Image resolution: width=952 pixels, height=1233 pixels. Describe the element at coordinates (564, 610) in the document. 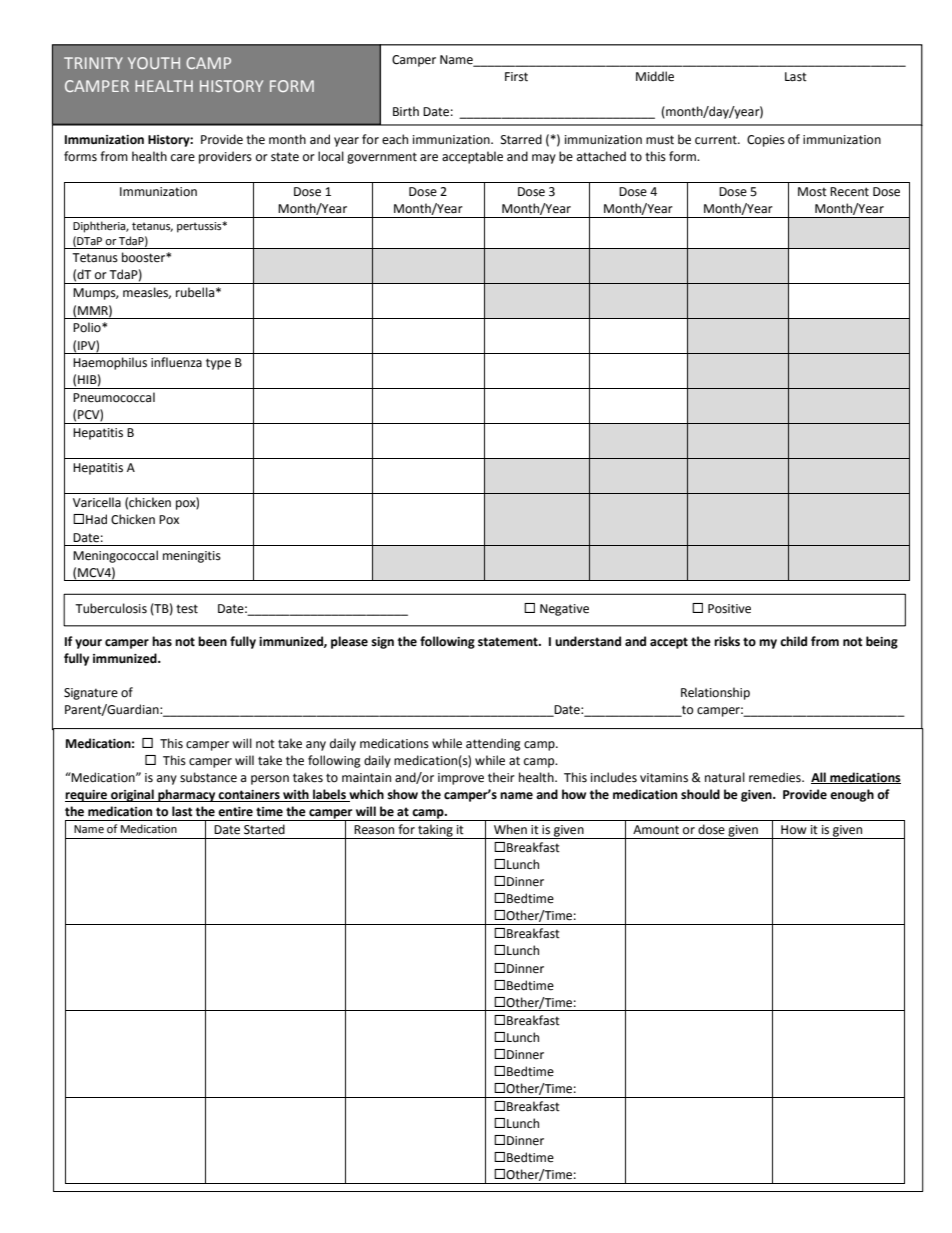

I see `Negative` at that location.
